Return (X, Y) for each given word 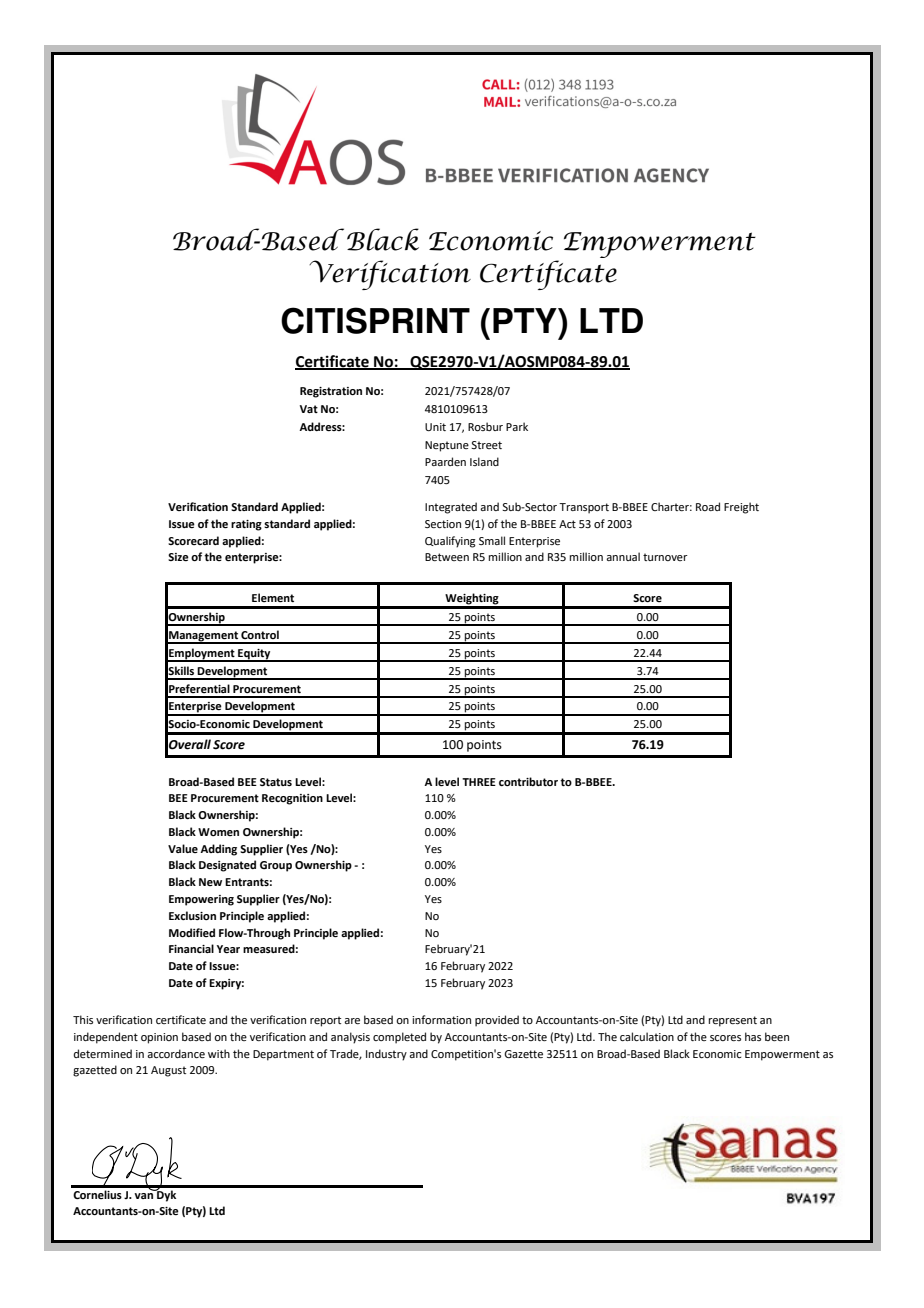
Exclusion (192, 915)
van (144, 1194)
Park (517, 426)
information (441, 1019)
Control (260, 634)
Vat (309, 409)
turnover (665, 557)
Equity (254, 655)
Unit (435, 427)
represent (733, 1021)
